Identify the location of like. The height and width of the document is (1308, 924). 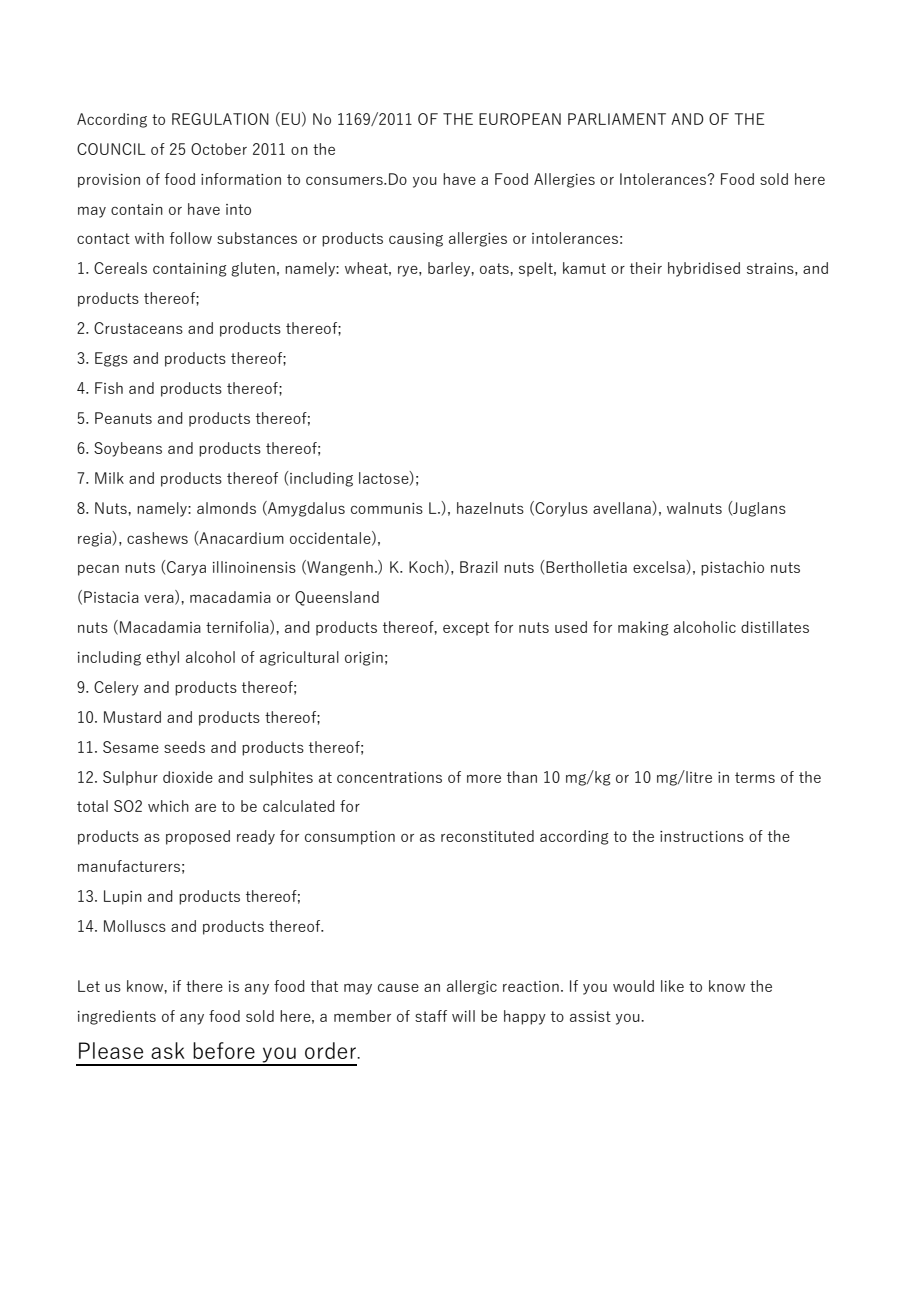
(672, 986).
